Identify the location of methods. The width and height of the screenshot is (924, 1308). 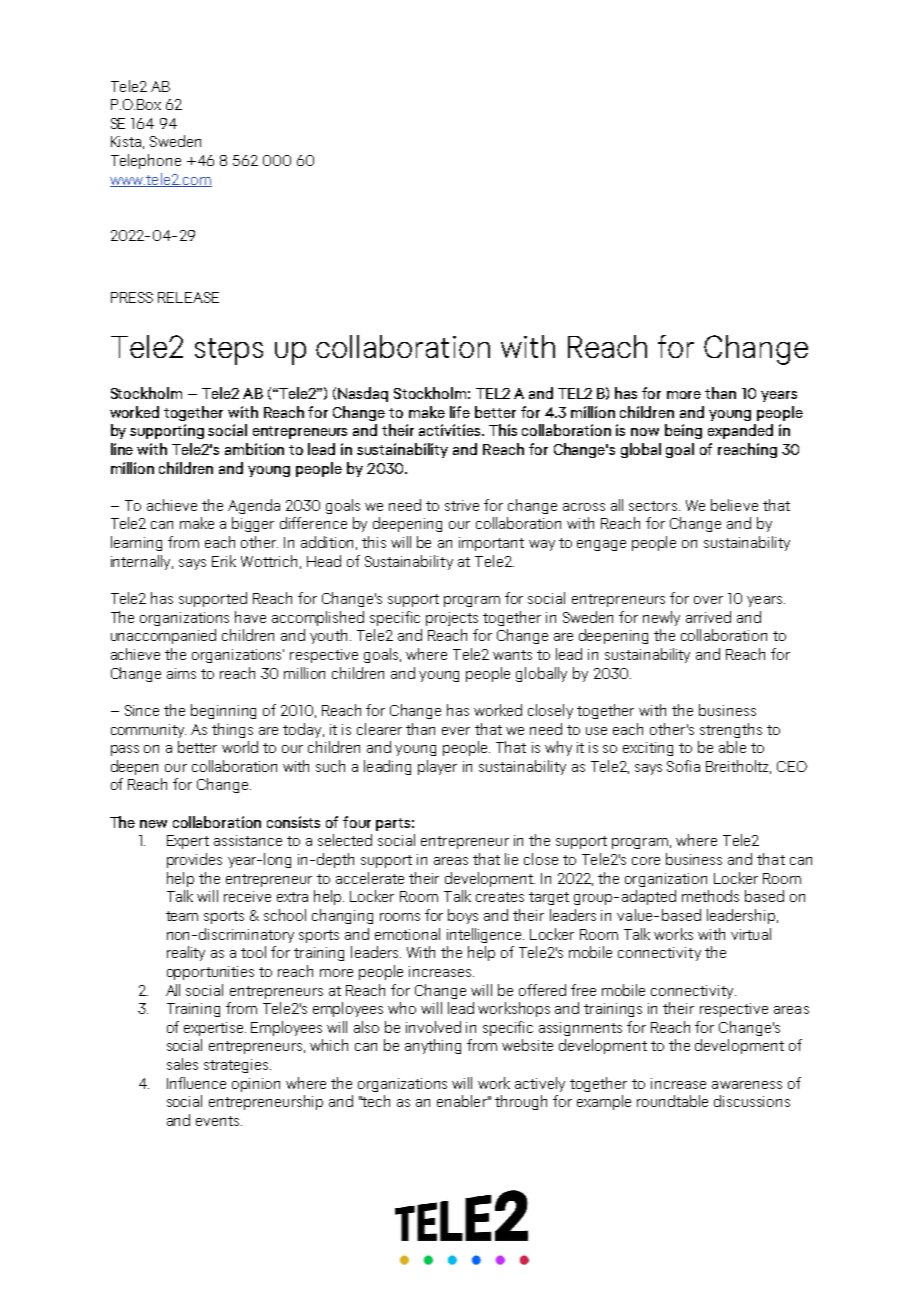
(710, 896).
